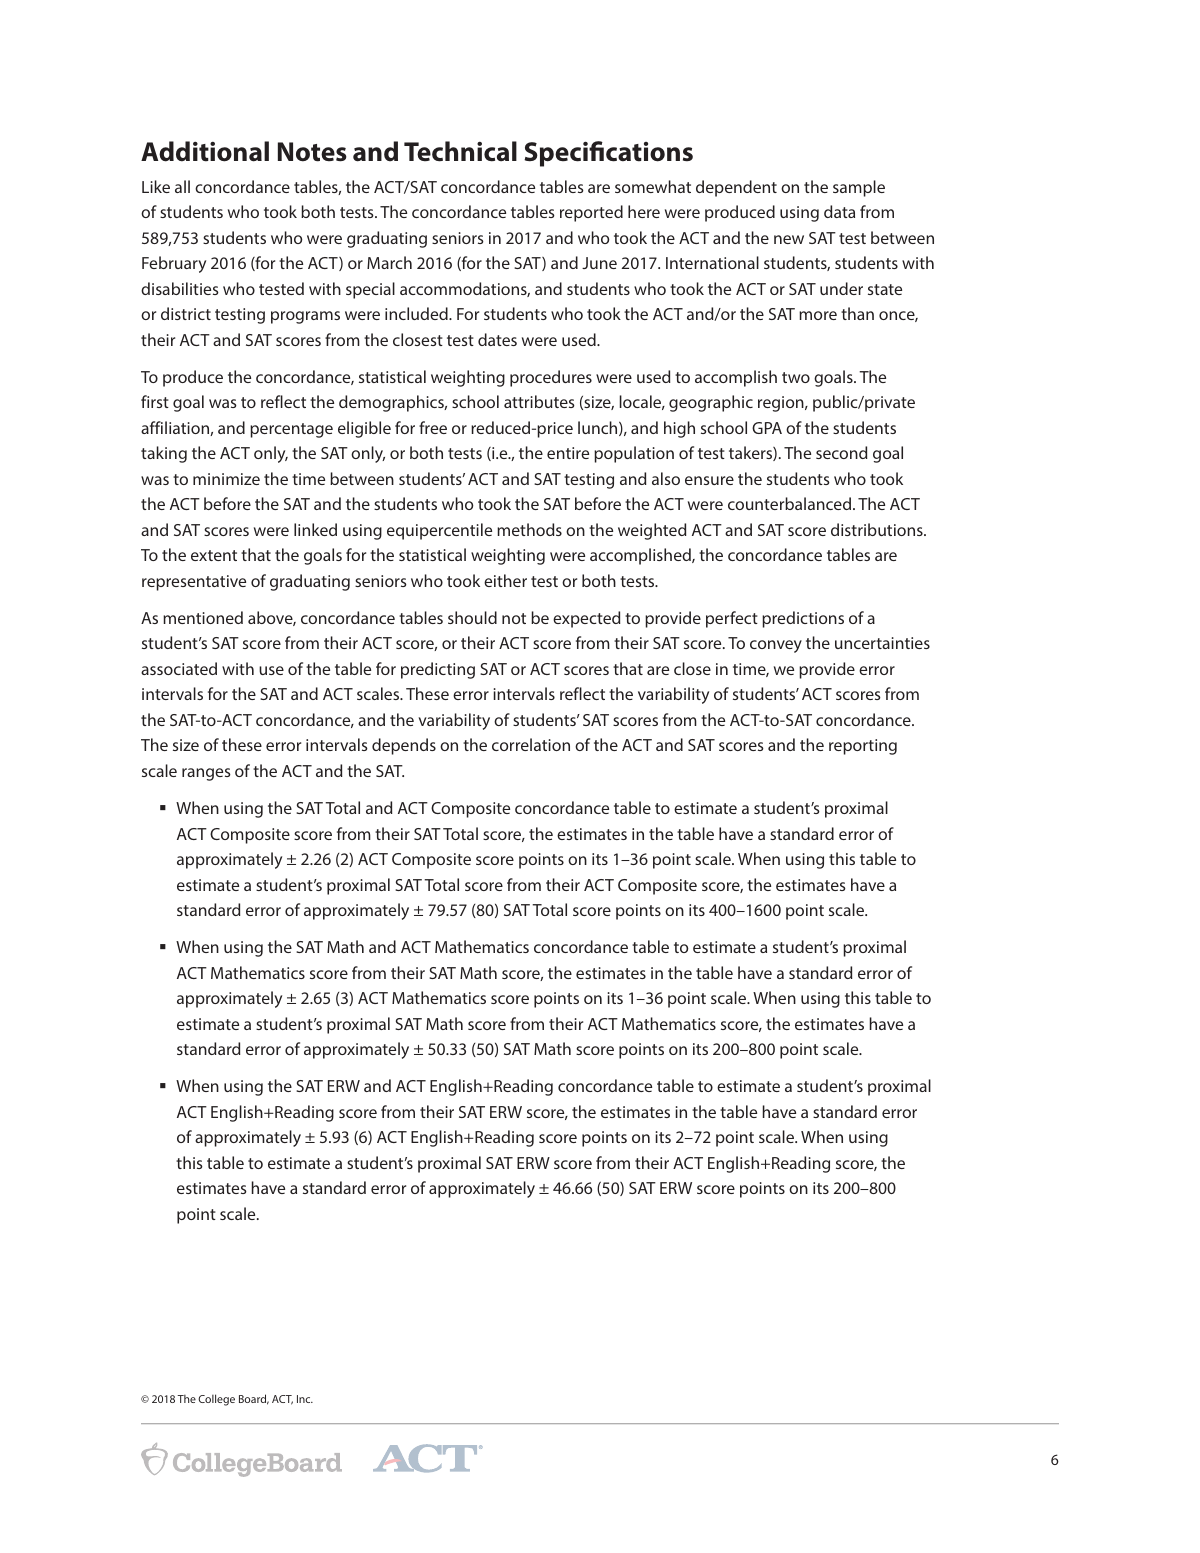 The image size is (1200, 1553). Describe the element at coordinates (216, 1400) in the document. I see `College` at that location.
